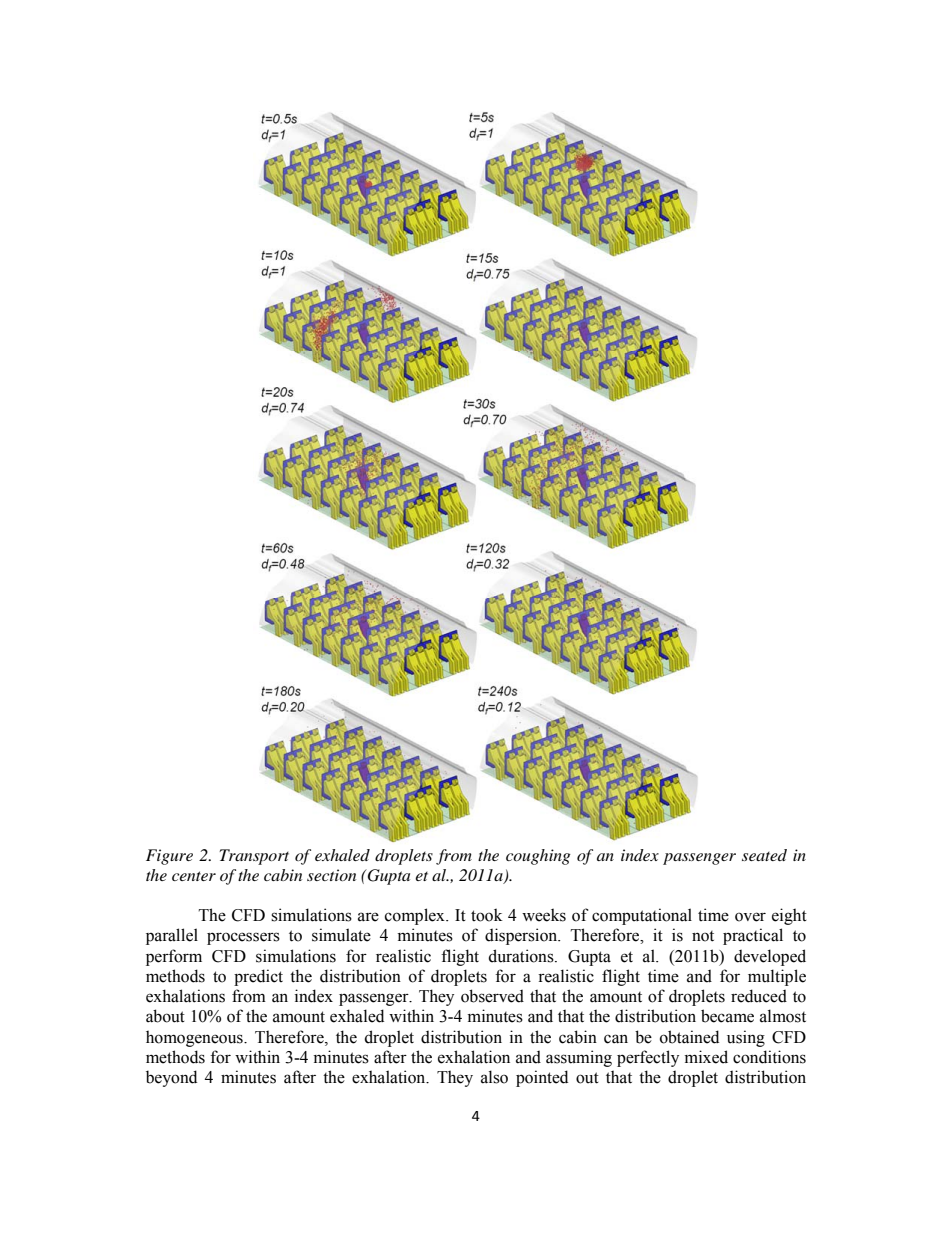 Image resolution: width=952 pixels, height=1233 pixels. I want to click on about, so click(165, 1016).
